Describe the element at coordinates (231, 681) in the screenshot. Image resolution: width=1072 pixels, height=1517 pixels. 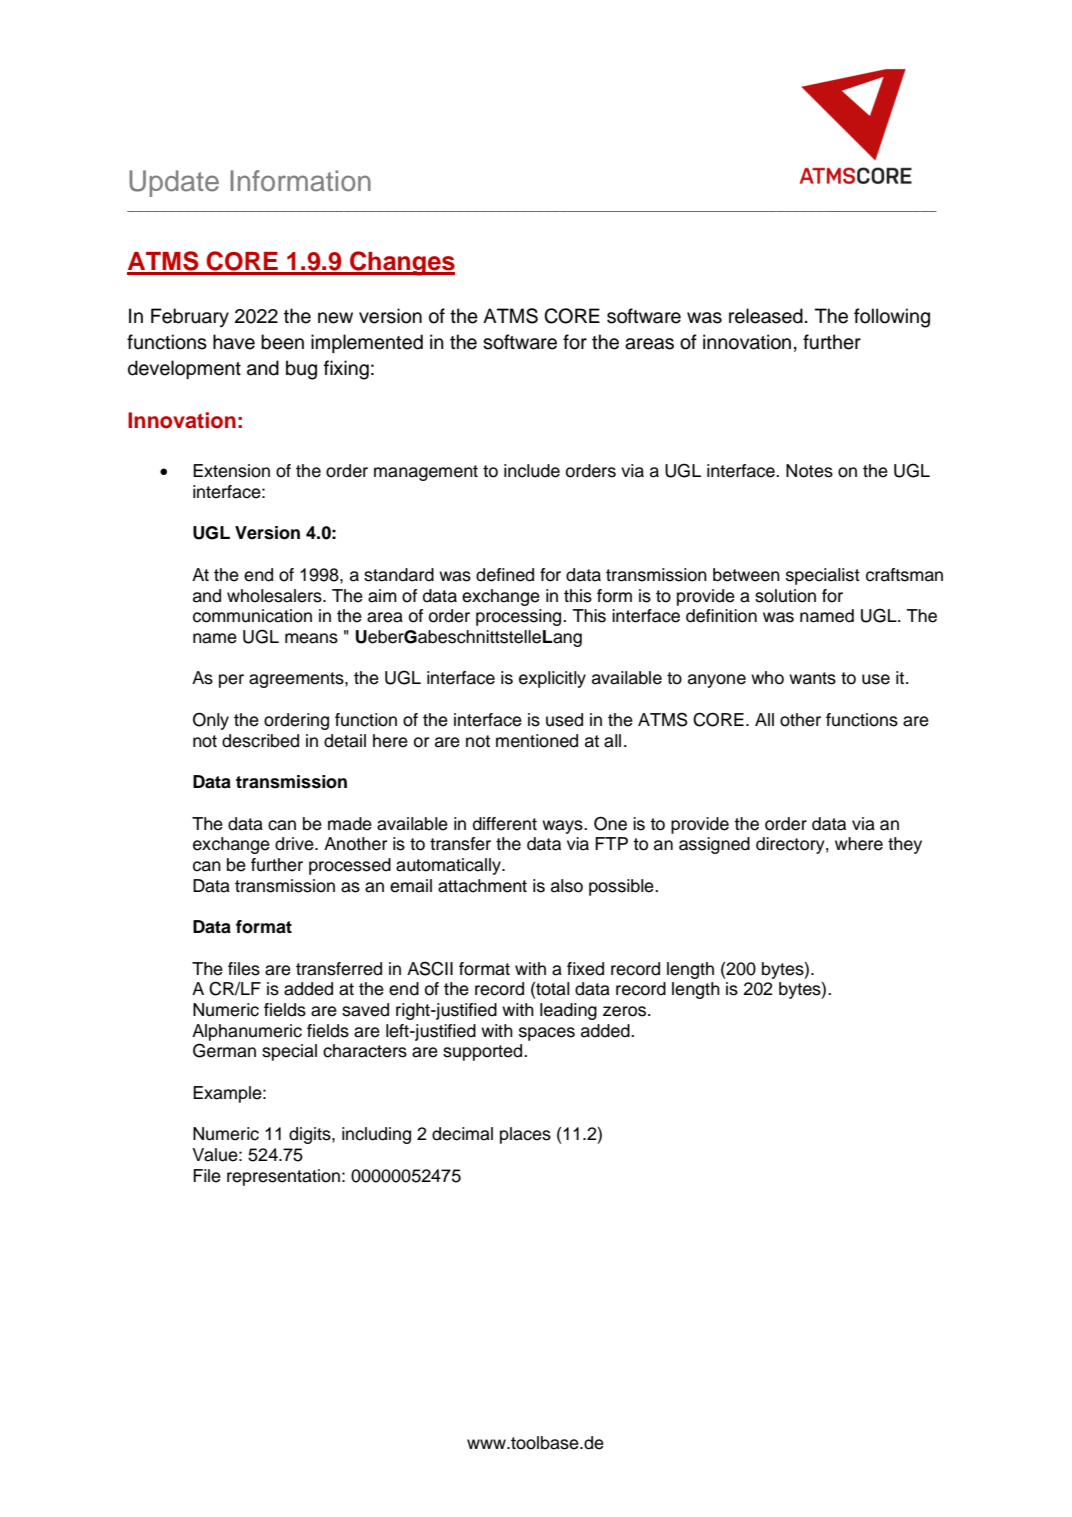
I see `per` at that location.
